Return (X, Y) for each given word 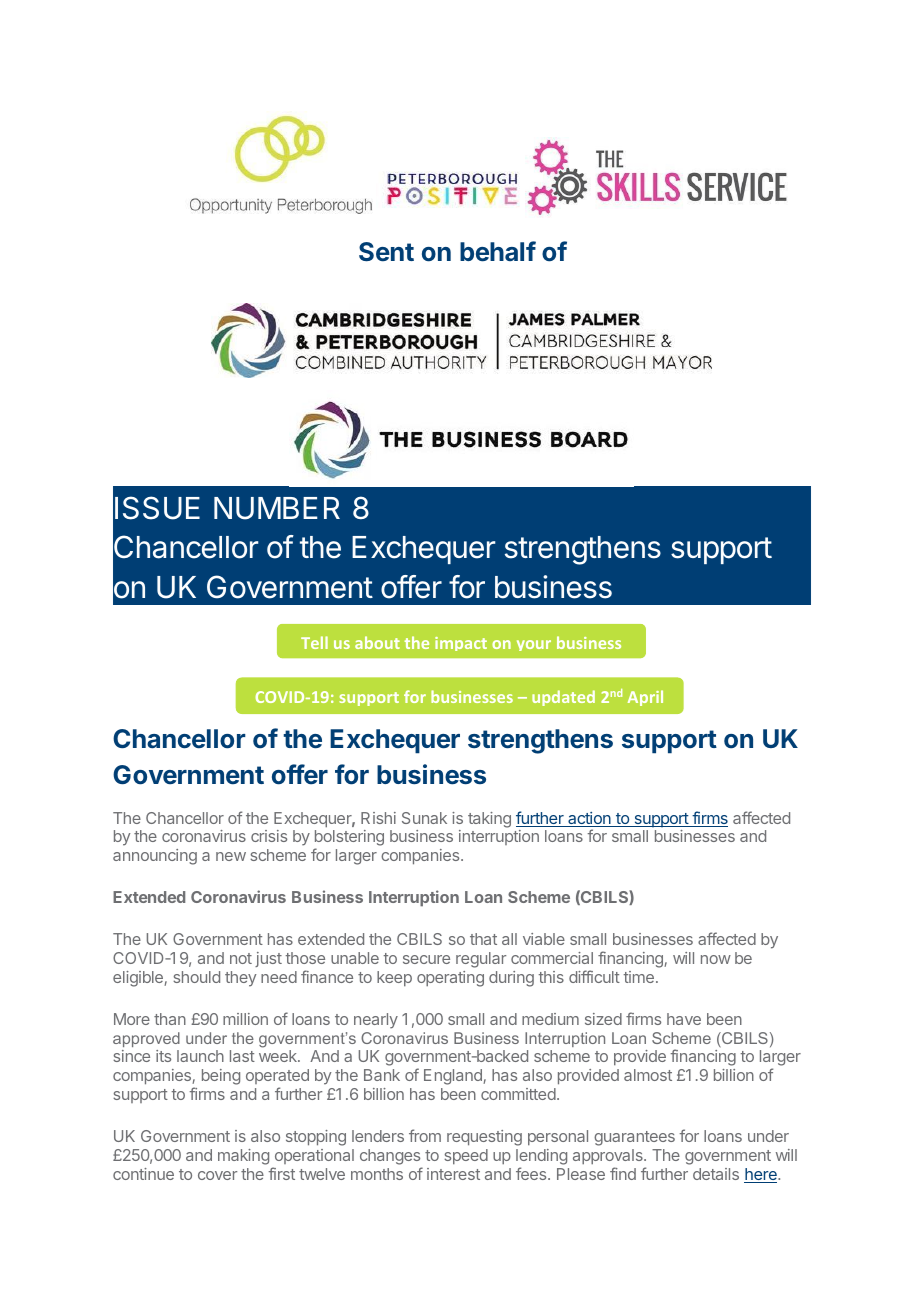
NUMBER (277, 508)
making (243, 1157)
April (645, 698)
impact (461, 644)
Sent (386, 252)
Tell (314, 642)
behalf (498, 251)
